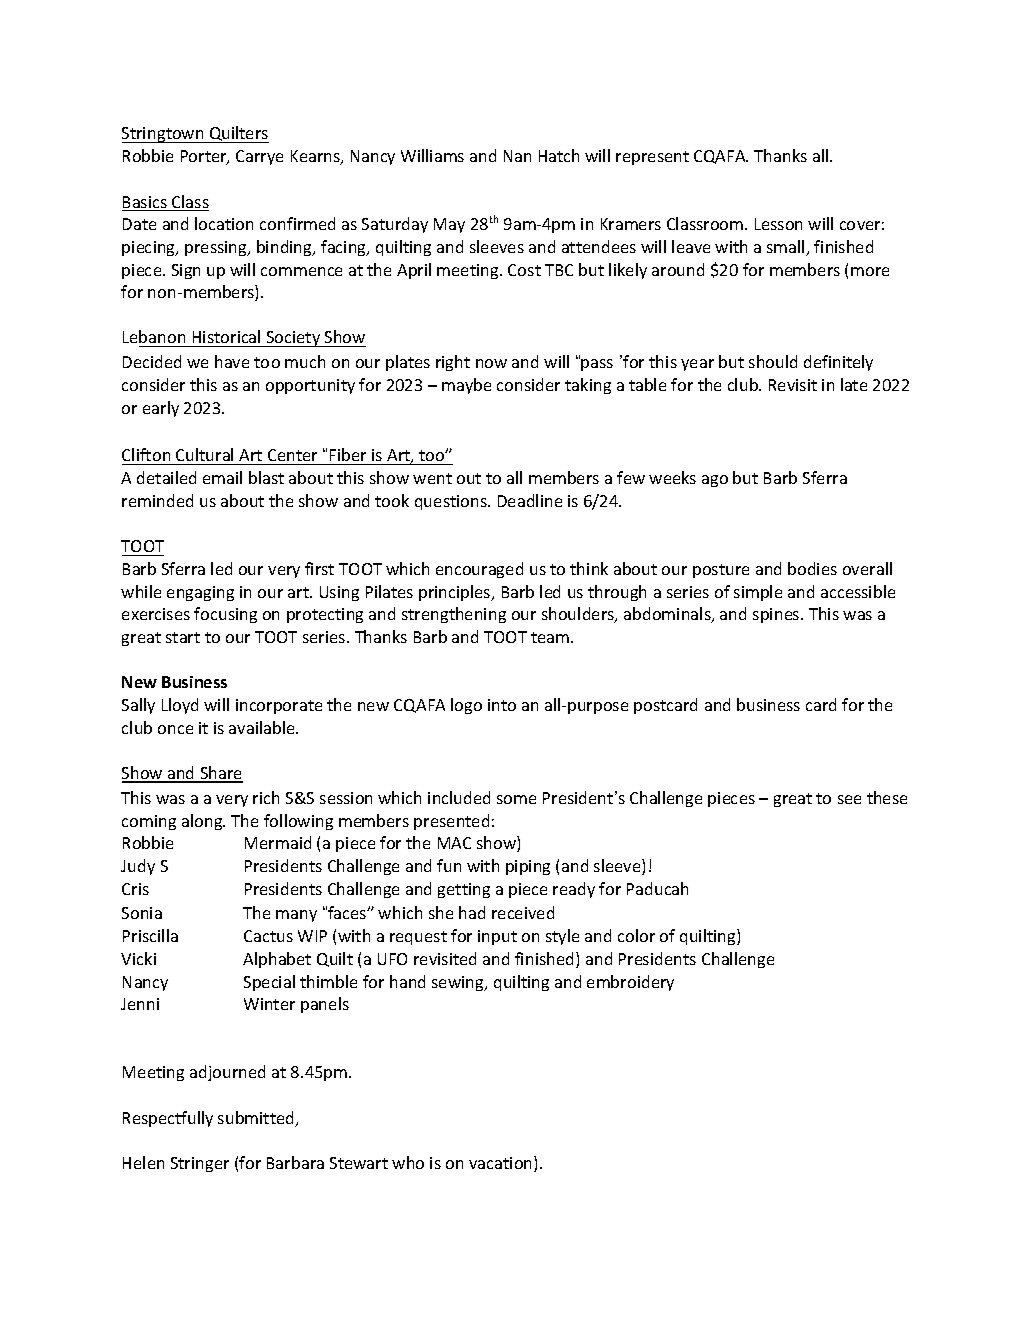 Image resolution: width=1034 pixels, height=1338 pixels. What do you see at coordinates (183, 637) in the page?
I see `start` at bounding box center [183, 637].
